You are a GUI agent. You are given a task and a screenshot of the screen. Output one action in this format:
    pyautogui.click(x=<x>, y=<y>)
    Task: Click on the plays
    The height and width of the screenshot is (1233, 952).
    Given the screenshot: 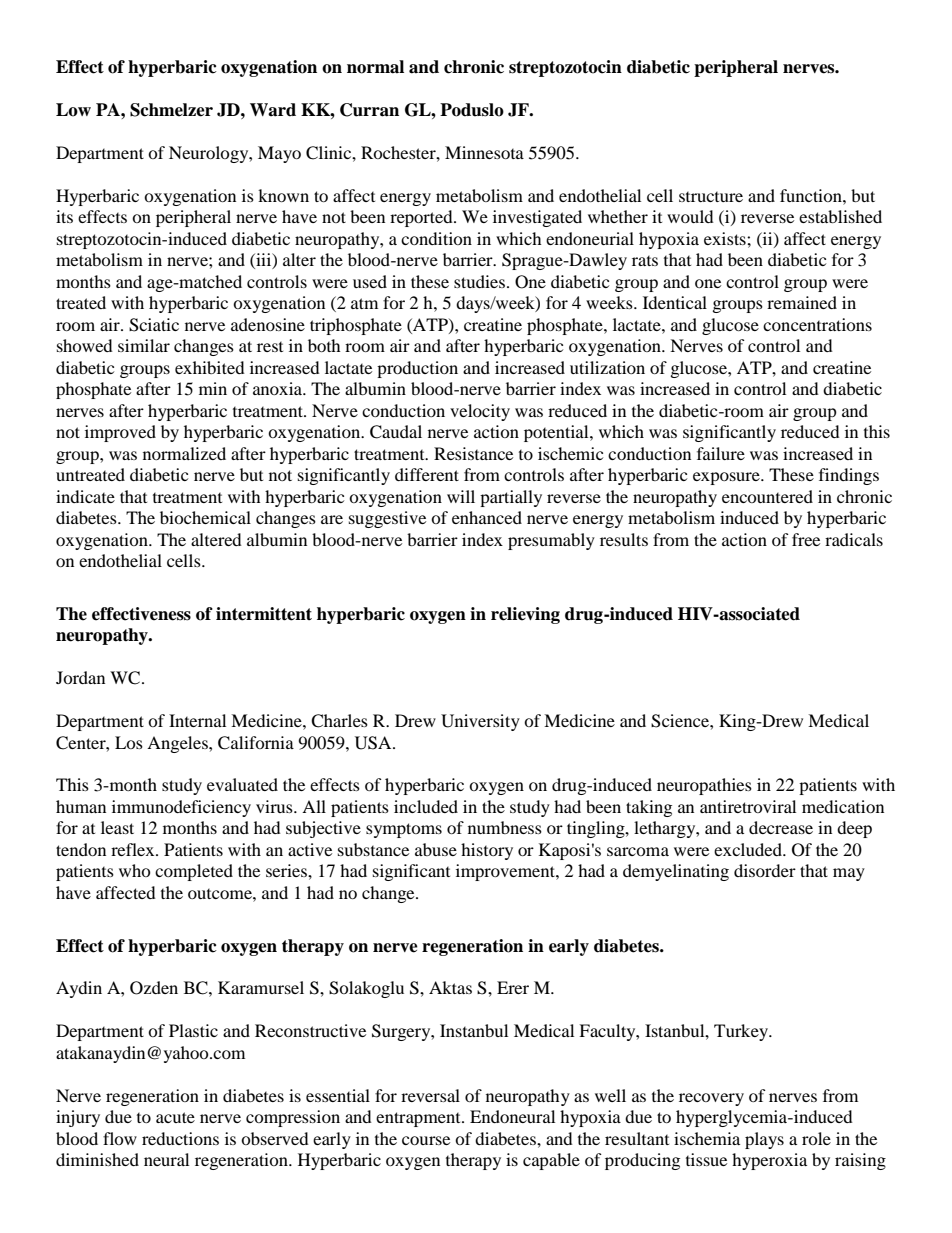 What is the action you would take?
    pyautogui.click(x=764, y=1140)
